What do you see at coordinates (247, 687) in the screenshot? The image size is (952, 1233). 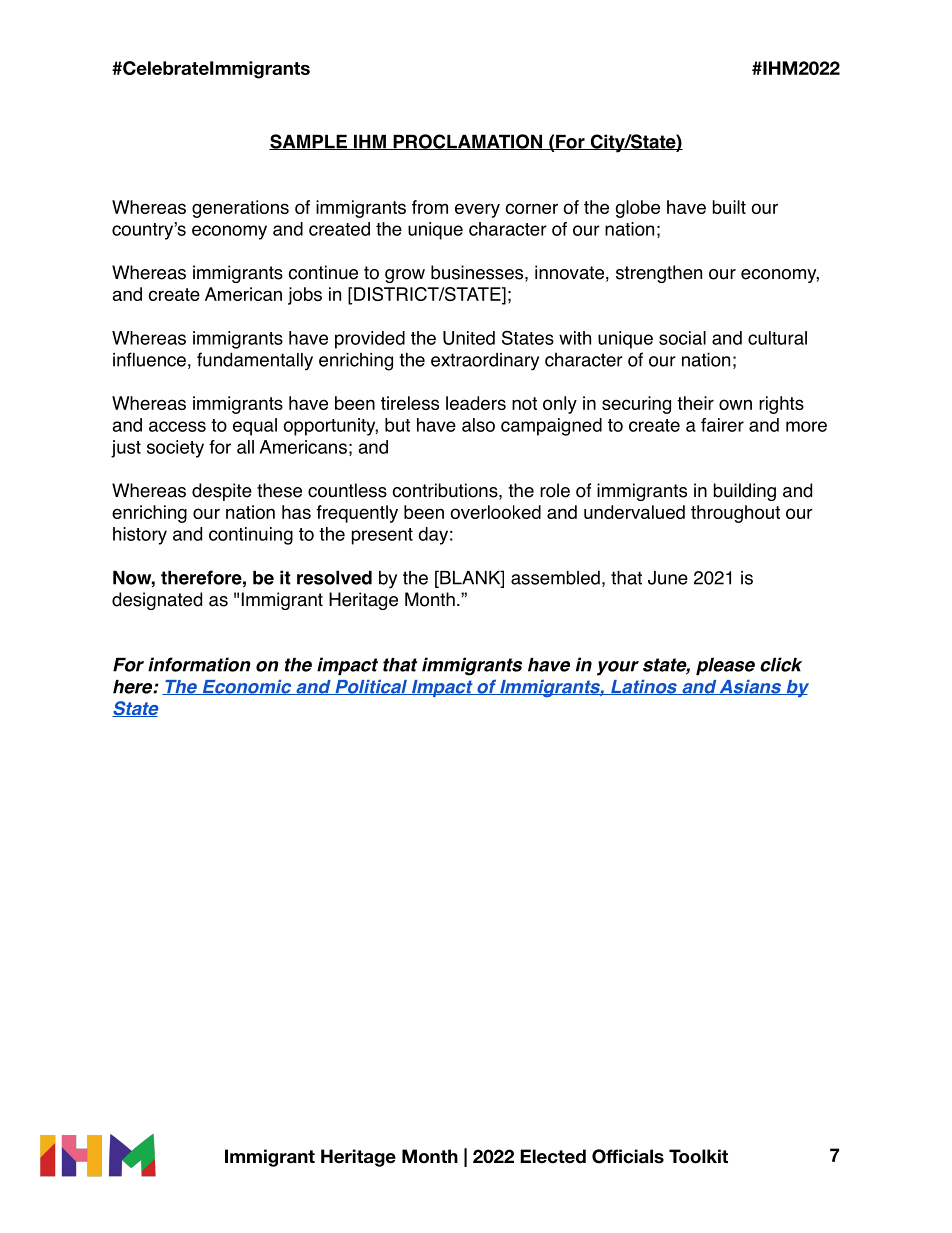 I see `Economic` at bounding box center [247, 687].
